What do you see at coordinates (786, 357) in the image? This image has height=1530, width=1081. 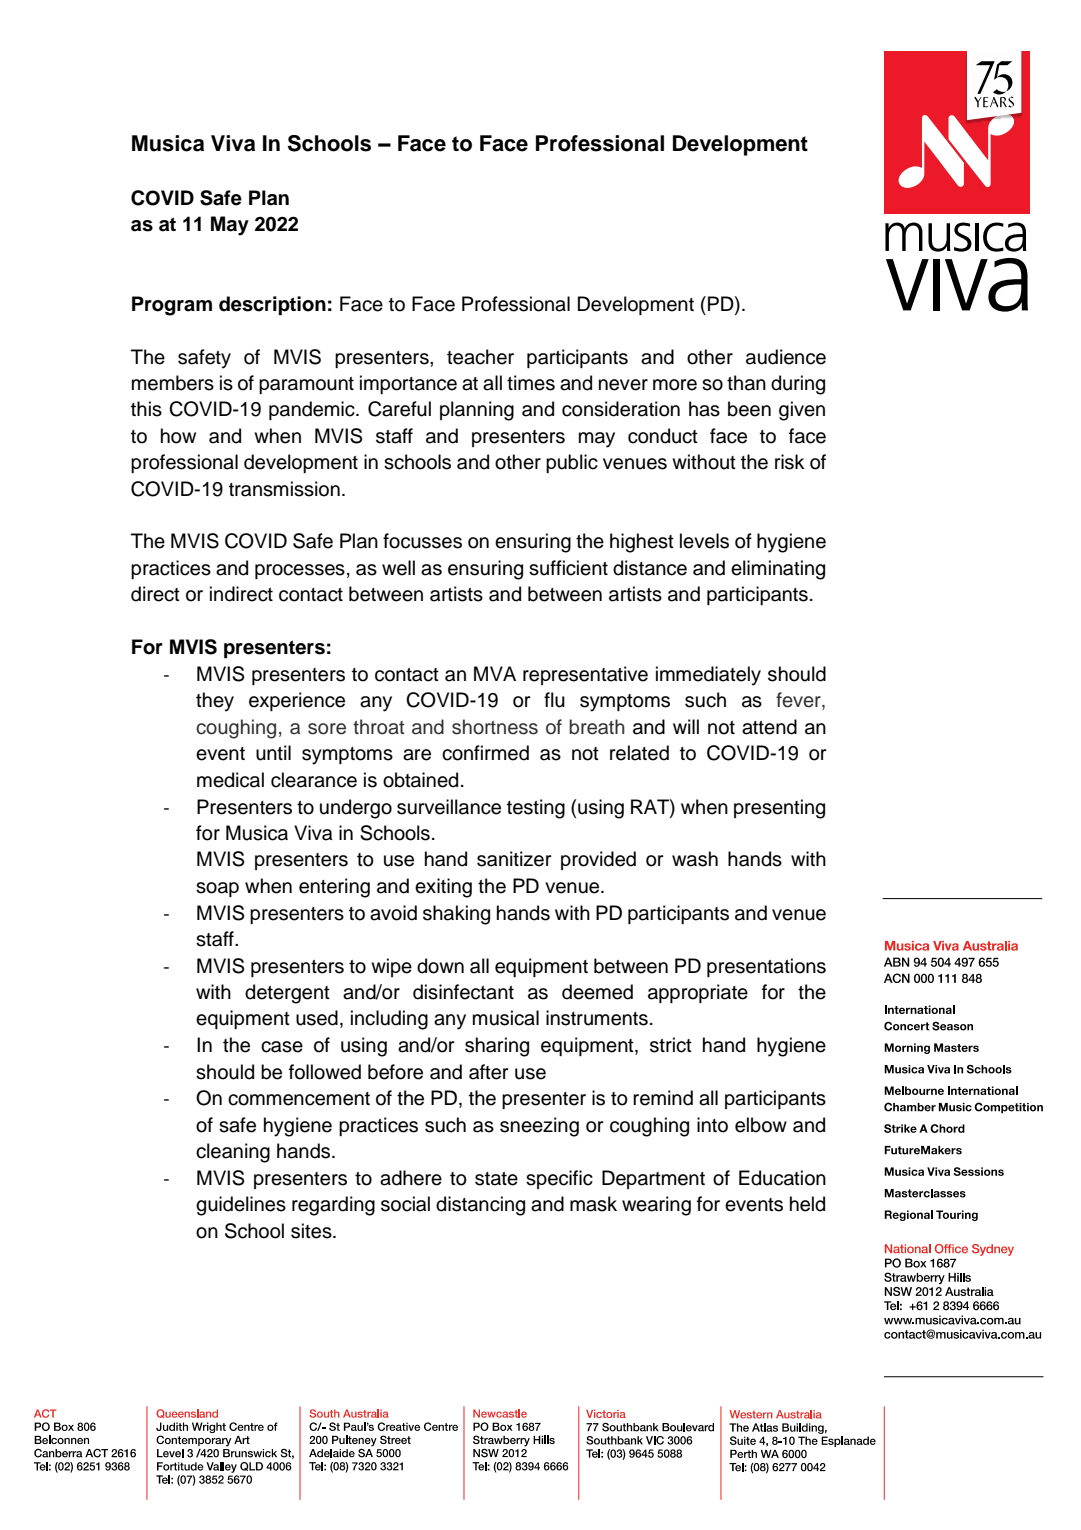 I see `audience` at bounding box center [786, 357].
